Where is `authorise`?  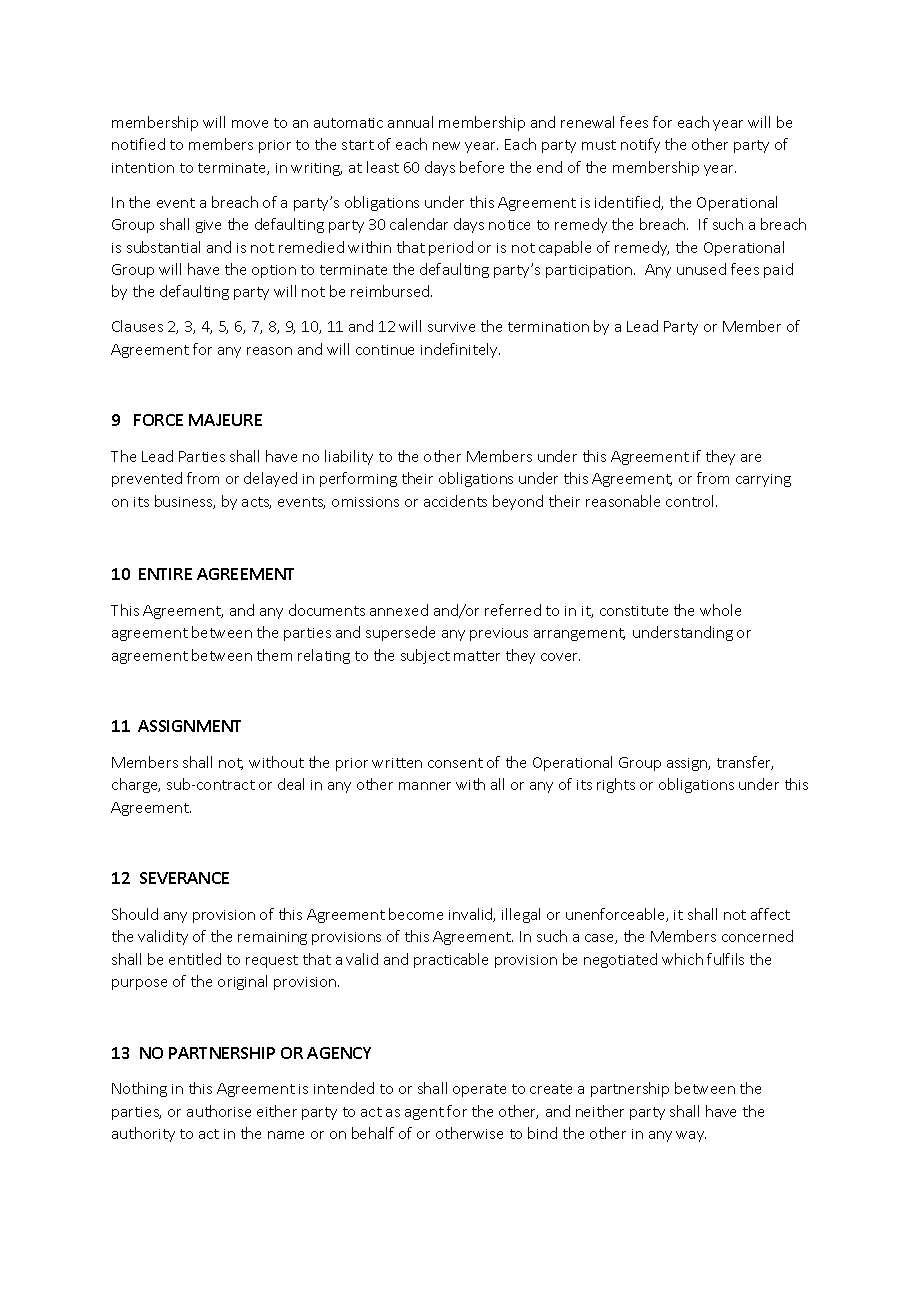
authorise is located at coordinates (219, 1111).
